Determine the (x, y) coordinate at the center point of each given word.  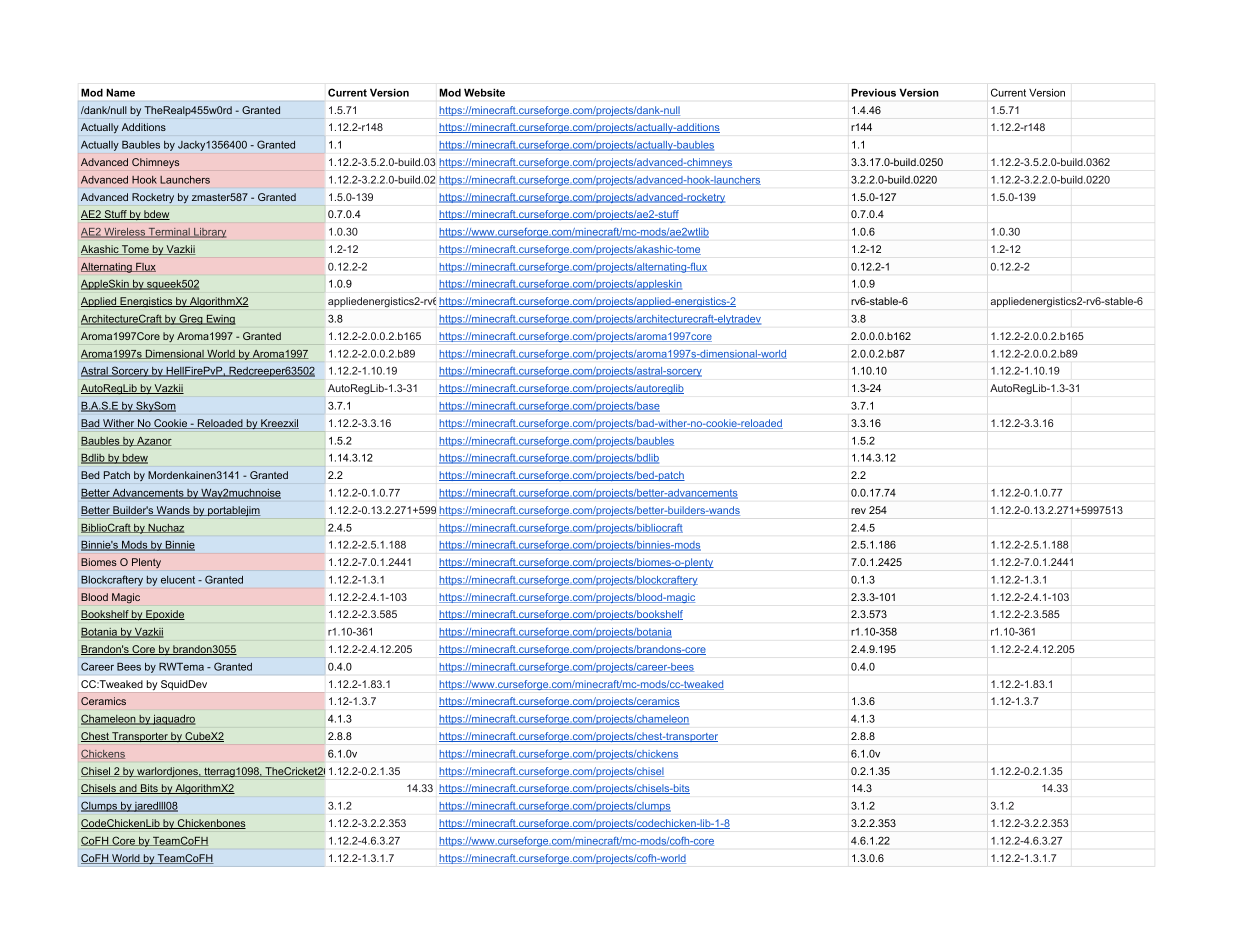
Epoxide (164, 615)
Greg (191, 319)
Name (120, 92)
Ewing (220, 320)
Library (209, 233)
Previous (873, 92)
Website (484, 92)
